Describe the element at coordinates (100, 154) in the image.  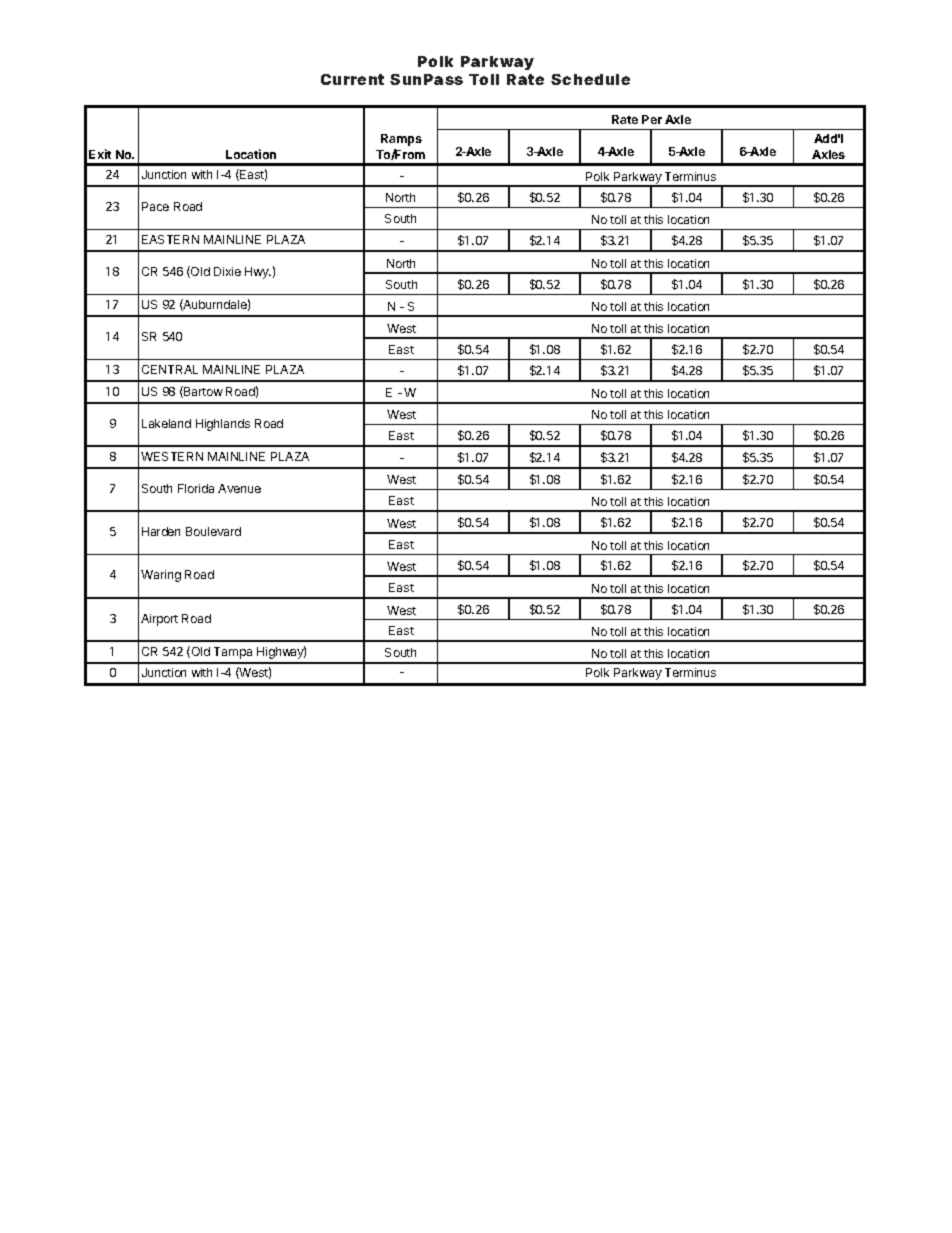
I see `Exit` at that location.
